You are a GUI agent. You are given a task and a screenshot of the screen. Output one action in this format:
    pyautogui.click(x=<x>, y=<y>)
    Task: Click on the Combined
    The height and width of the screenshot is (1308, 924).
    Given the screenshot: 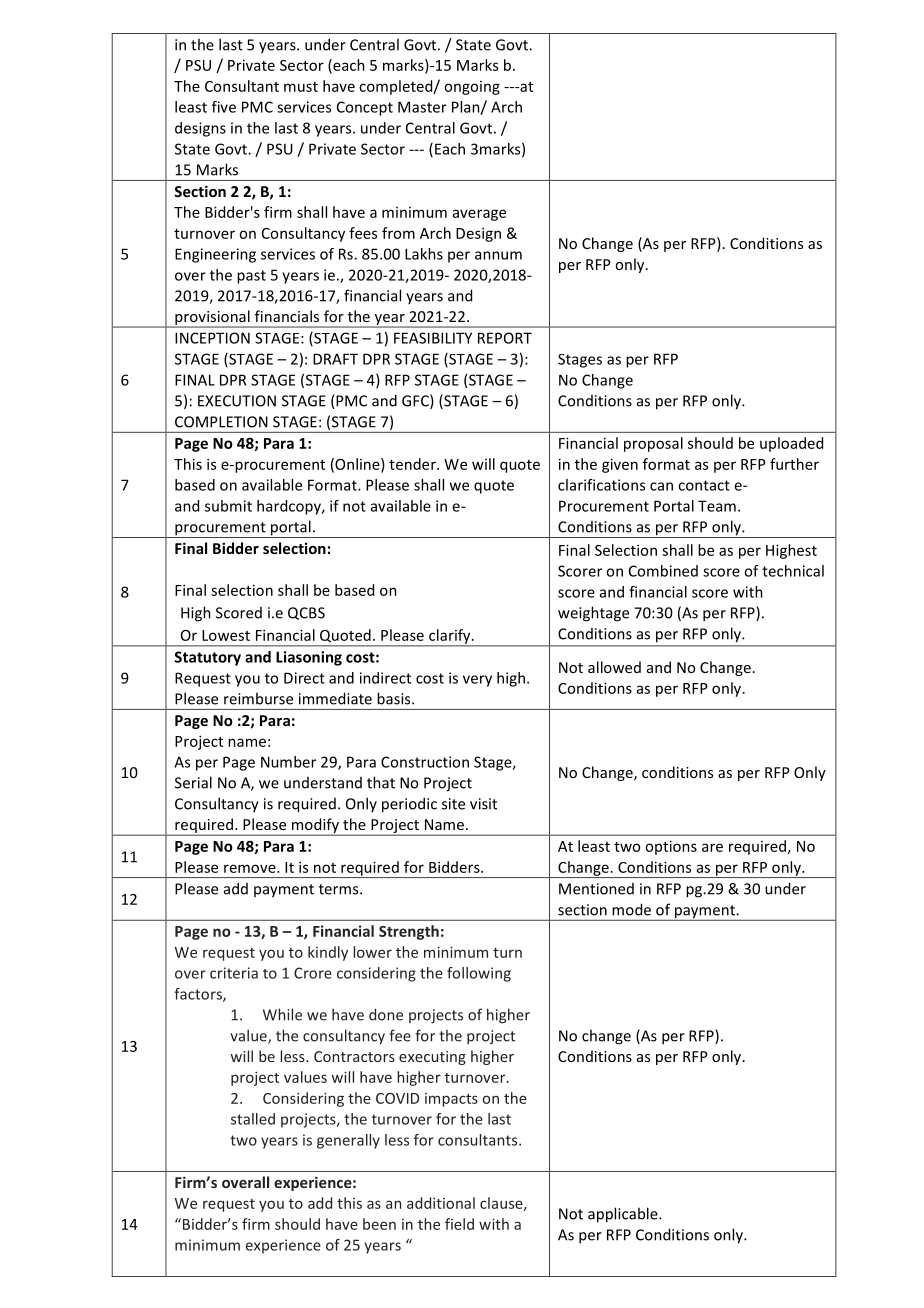 What is the action you would take?
    pyautogui.click(x=663, y=571)
